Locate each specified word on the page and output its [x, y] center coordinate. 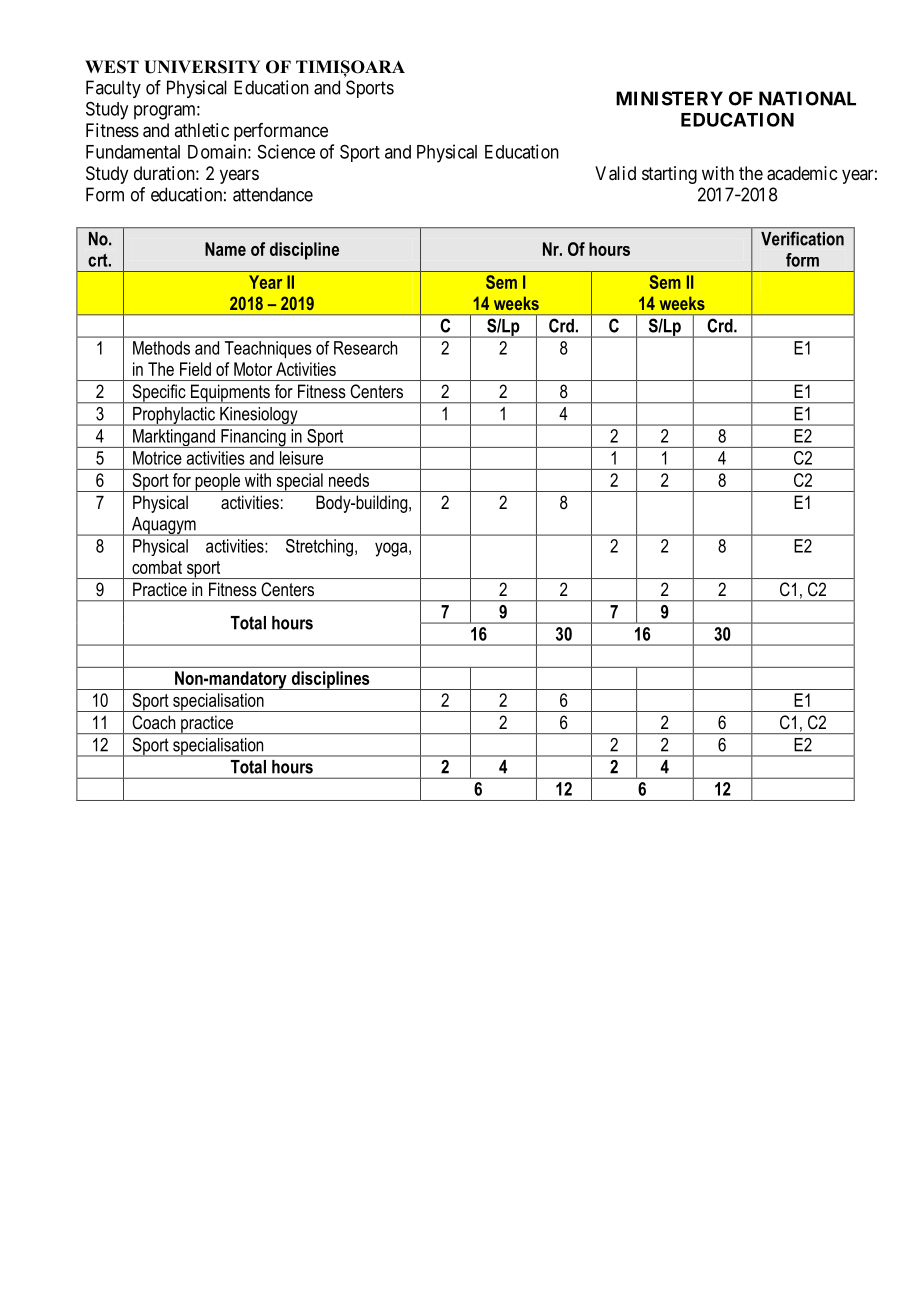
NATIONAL [807, 98]
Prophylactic [174, 416]
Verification [802, 239]
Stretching [319, 548]
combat [157, 567]
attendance [273, 194]
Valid [615, 173]
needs [349, 480]
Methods [161, 348]
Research [365, 348]
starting [669, 175]
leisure [301, 458]
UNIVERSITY [202, 67]
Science [286, 151]
